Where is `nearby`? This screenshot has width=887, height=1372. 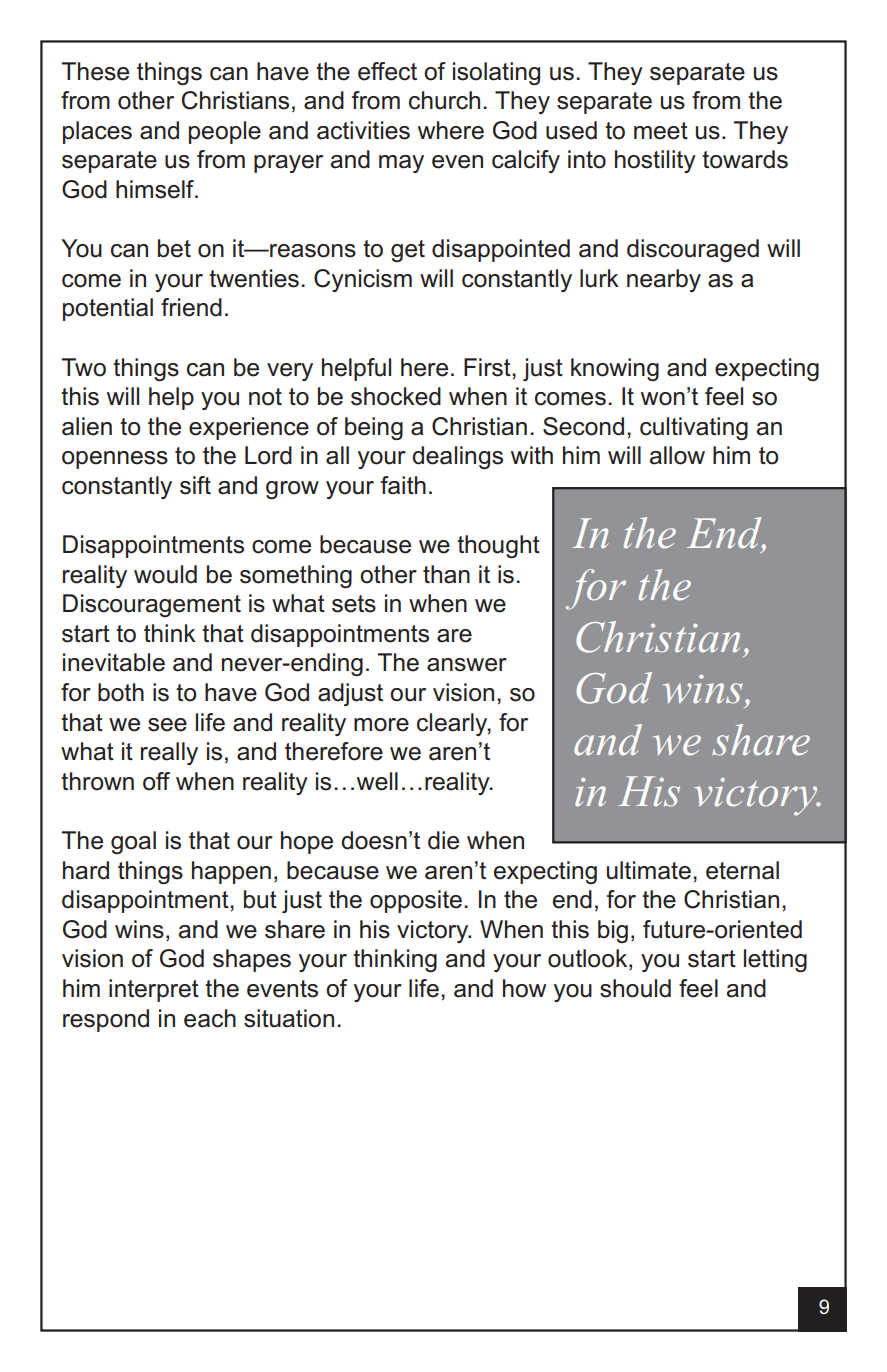
nearby is located at coordinates (664, 280).
